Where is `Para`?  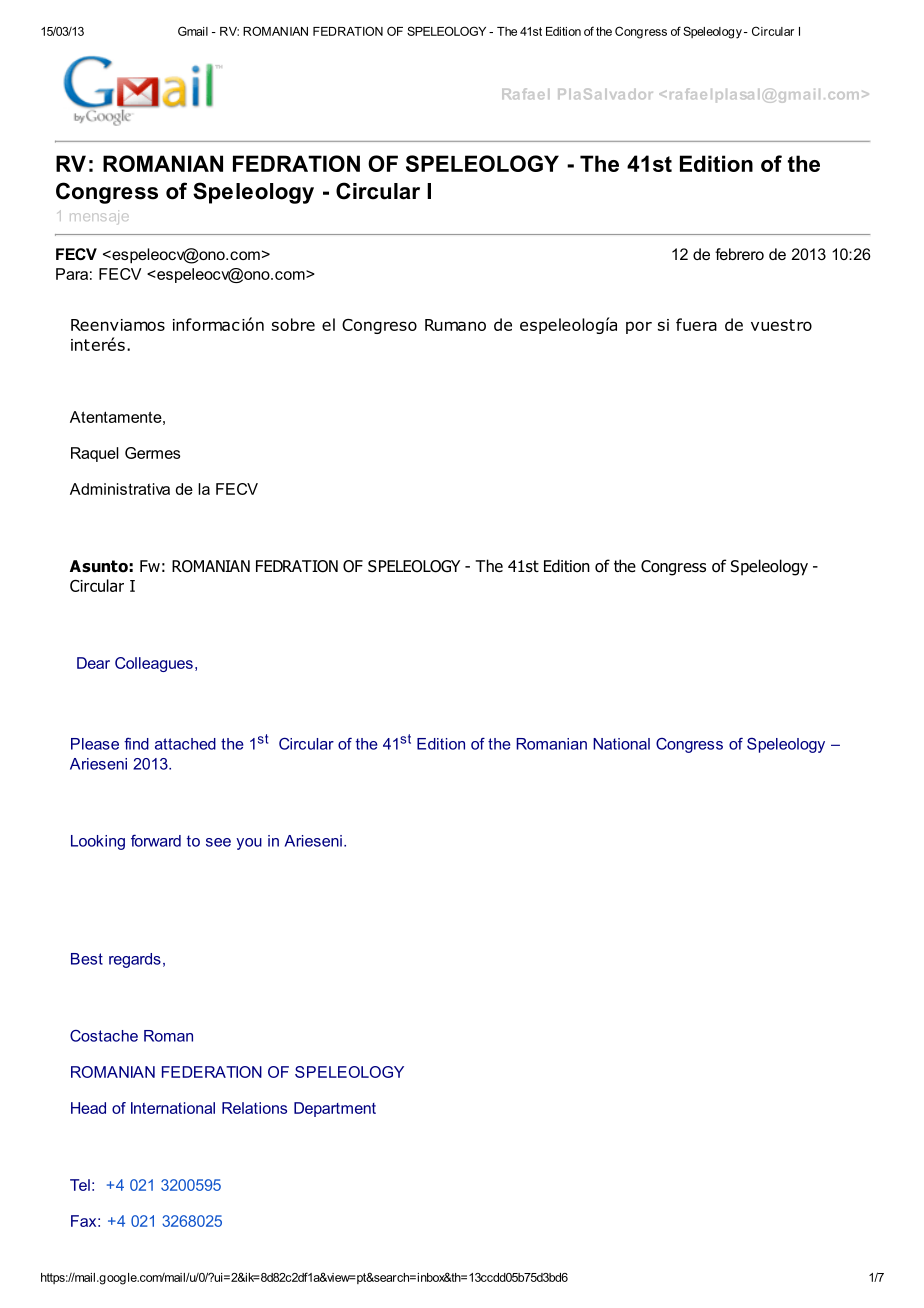 Para is located at coordinates (72, 274).
